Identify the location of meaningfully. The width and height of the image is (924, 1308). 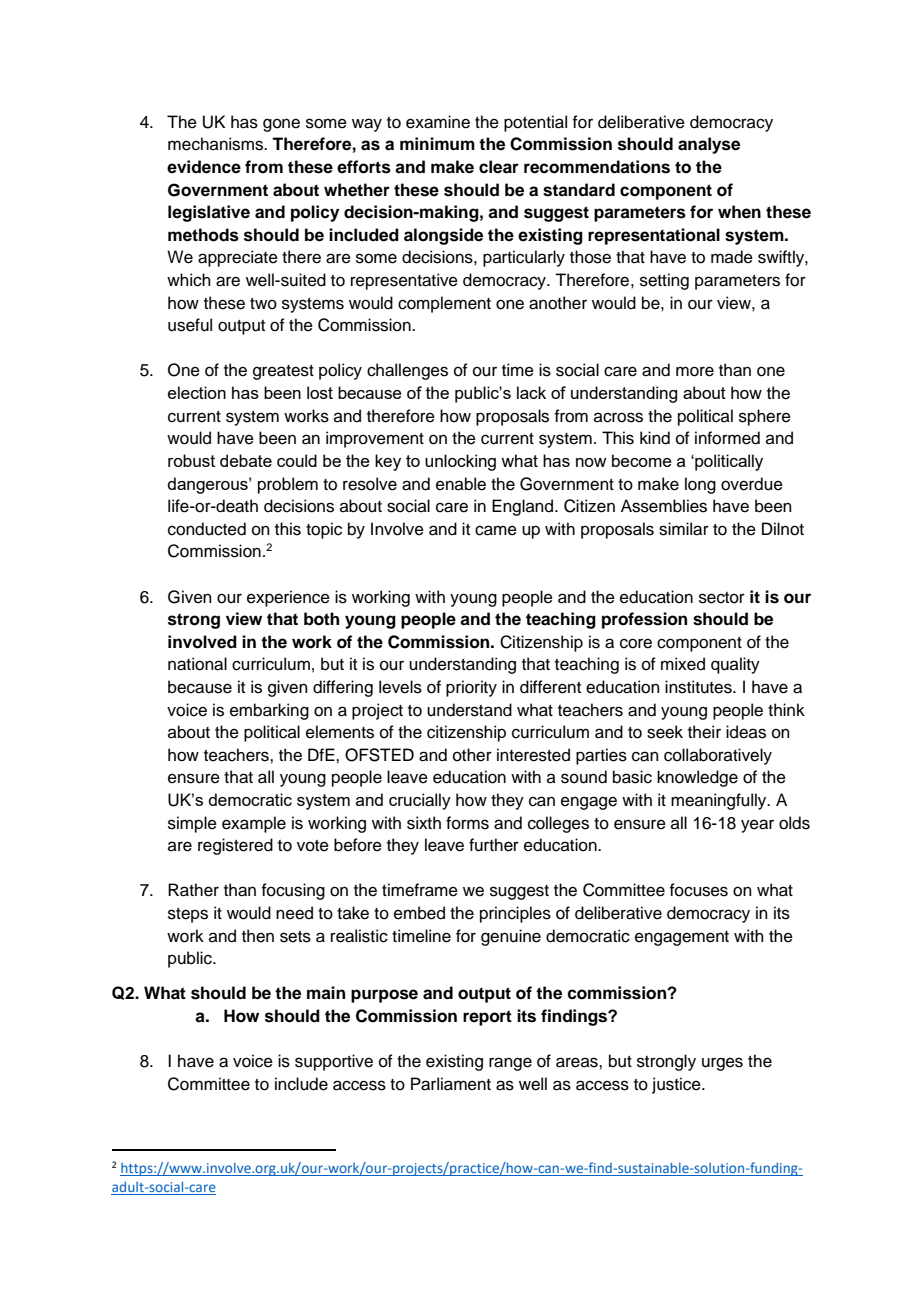
(720, 801).
